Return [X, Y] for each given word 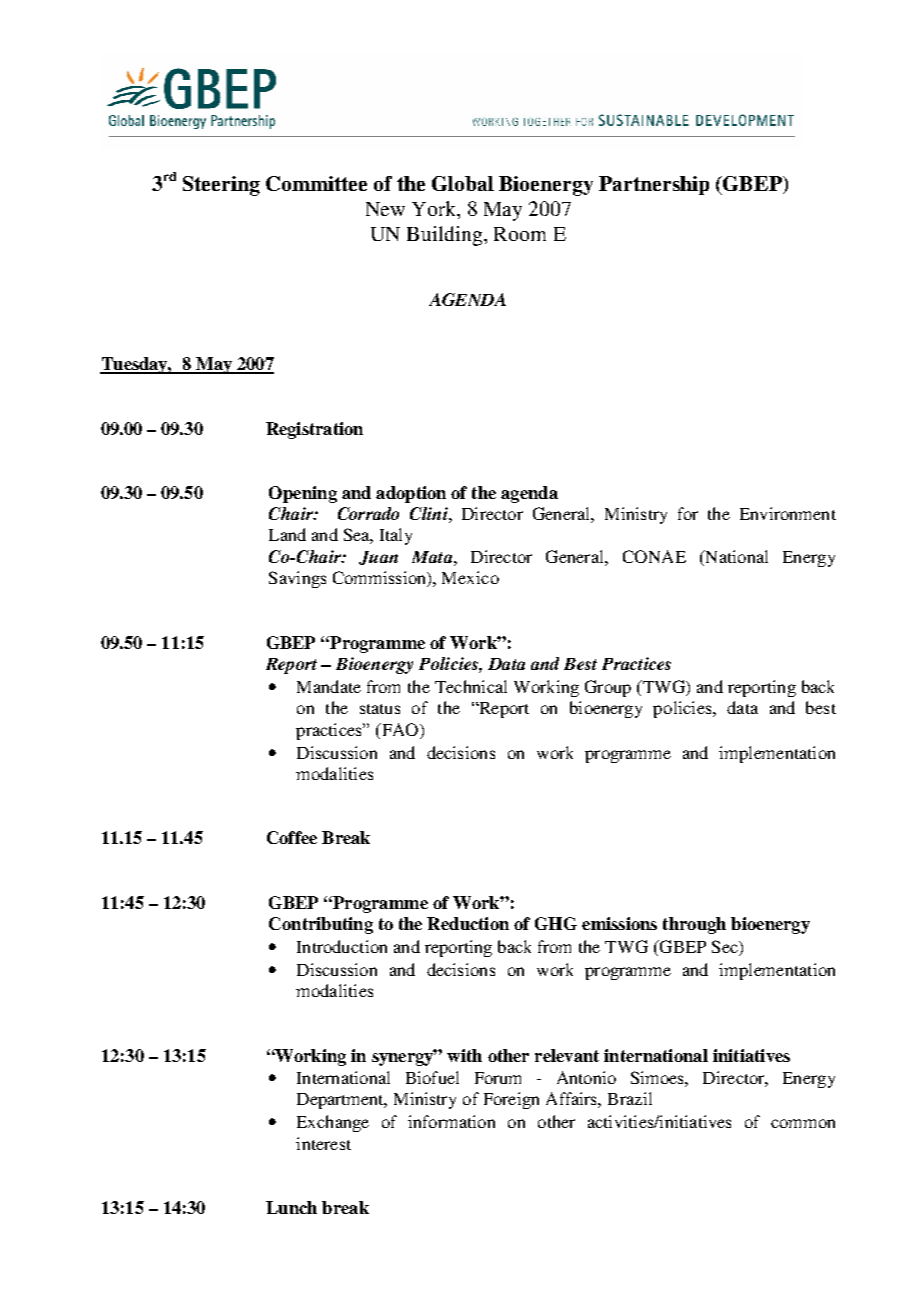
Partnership [654, 185]
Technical [471, 686]
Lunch [291, 1207]
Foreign [511, 1100]
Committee [316, 183]
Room [520, 234]
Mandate [329, 686]
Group [608, 688]
